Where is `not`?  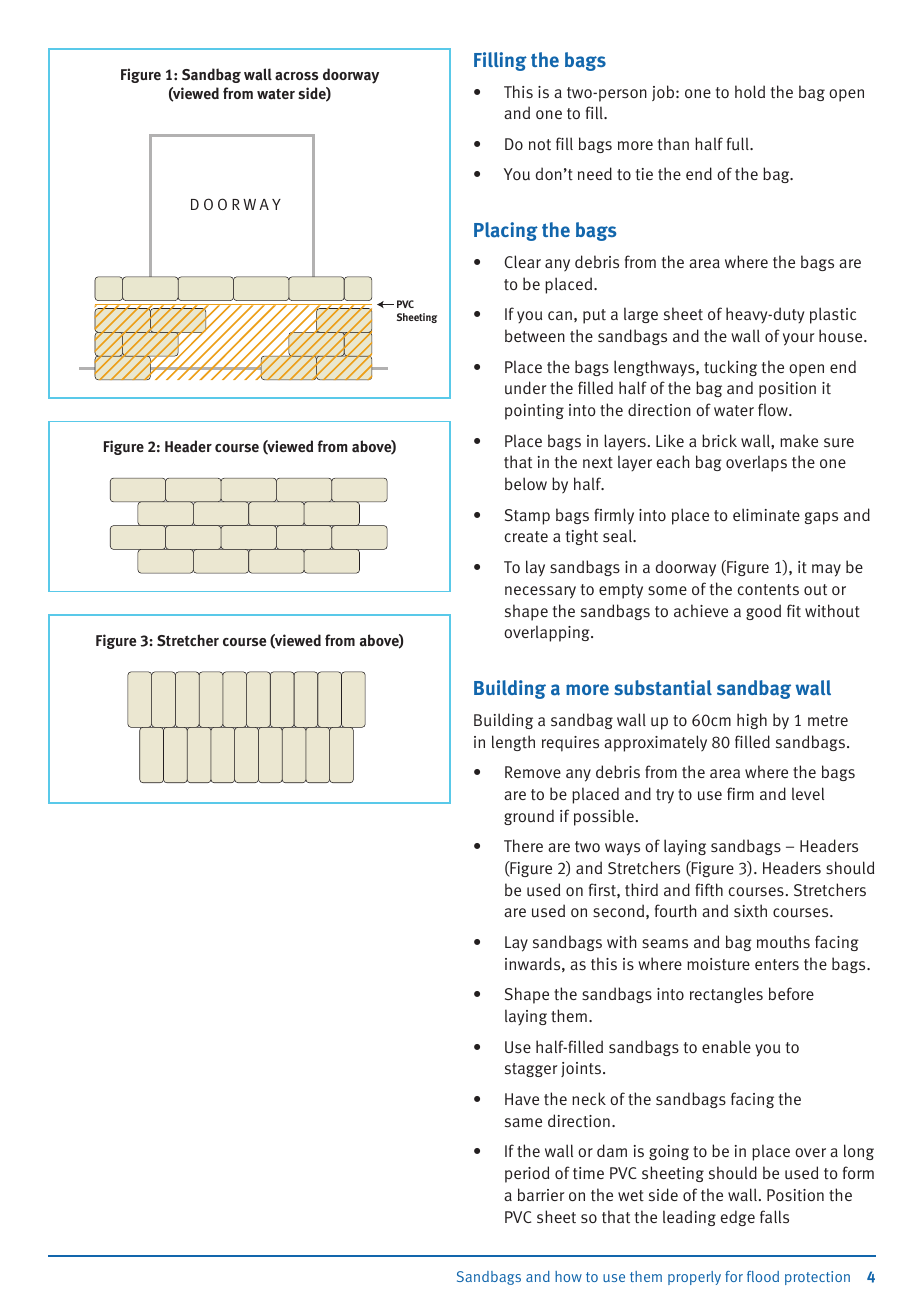 not is located at coordinates (540, 145).
